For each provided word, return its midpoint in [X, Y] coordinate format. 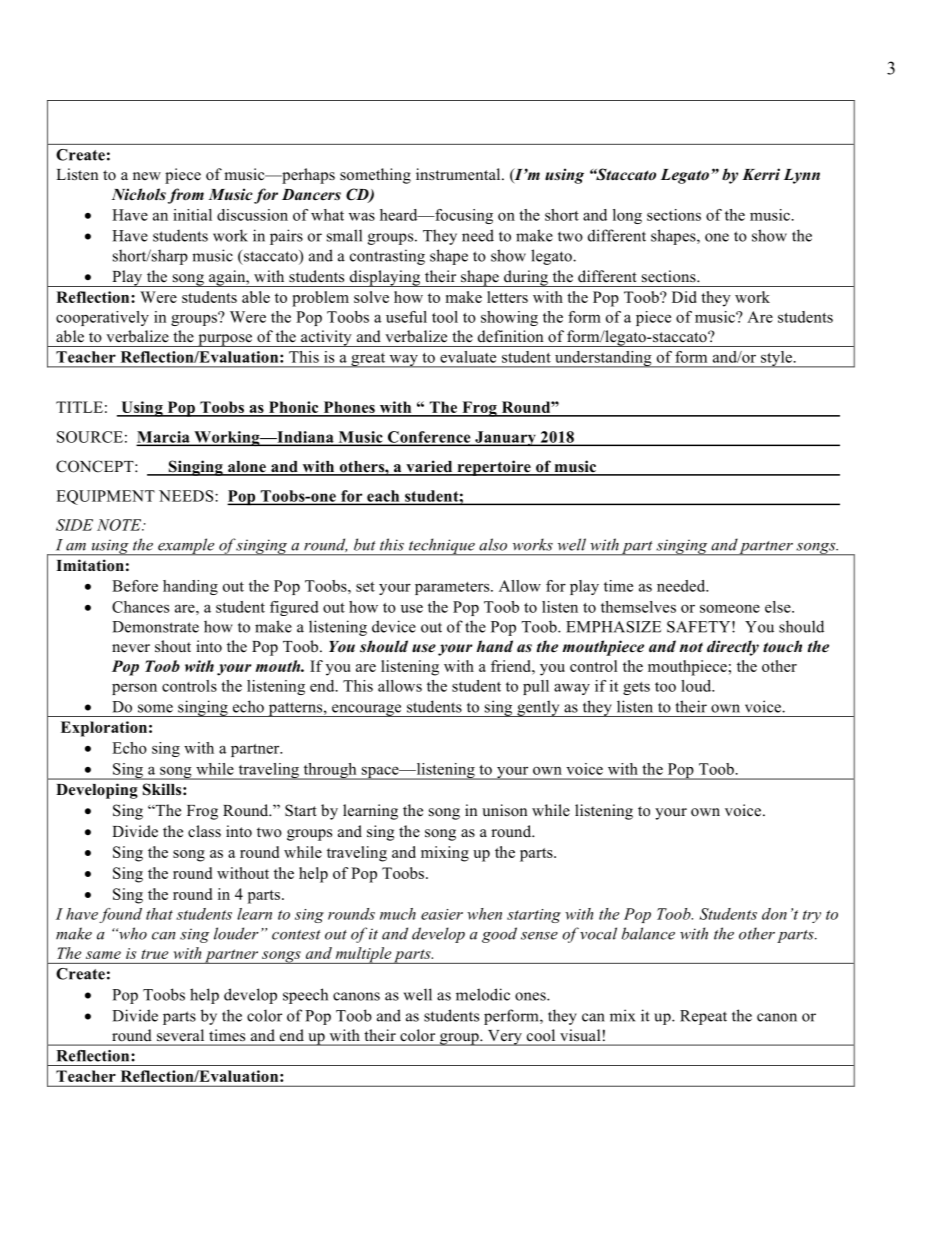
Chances [140, 607]
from [186, 196]
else [779, 607]
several [180, 1035]
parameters [453, 588]
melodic [483, 994]
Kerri [761, 174]
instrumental [459, 174]
